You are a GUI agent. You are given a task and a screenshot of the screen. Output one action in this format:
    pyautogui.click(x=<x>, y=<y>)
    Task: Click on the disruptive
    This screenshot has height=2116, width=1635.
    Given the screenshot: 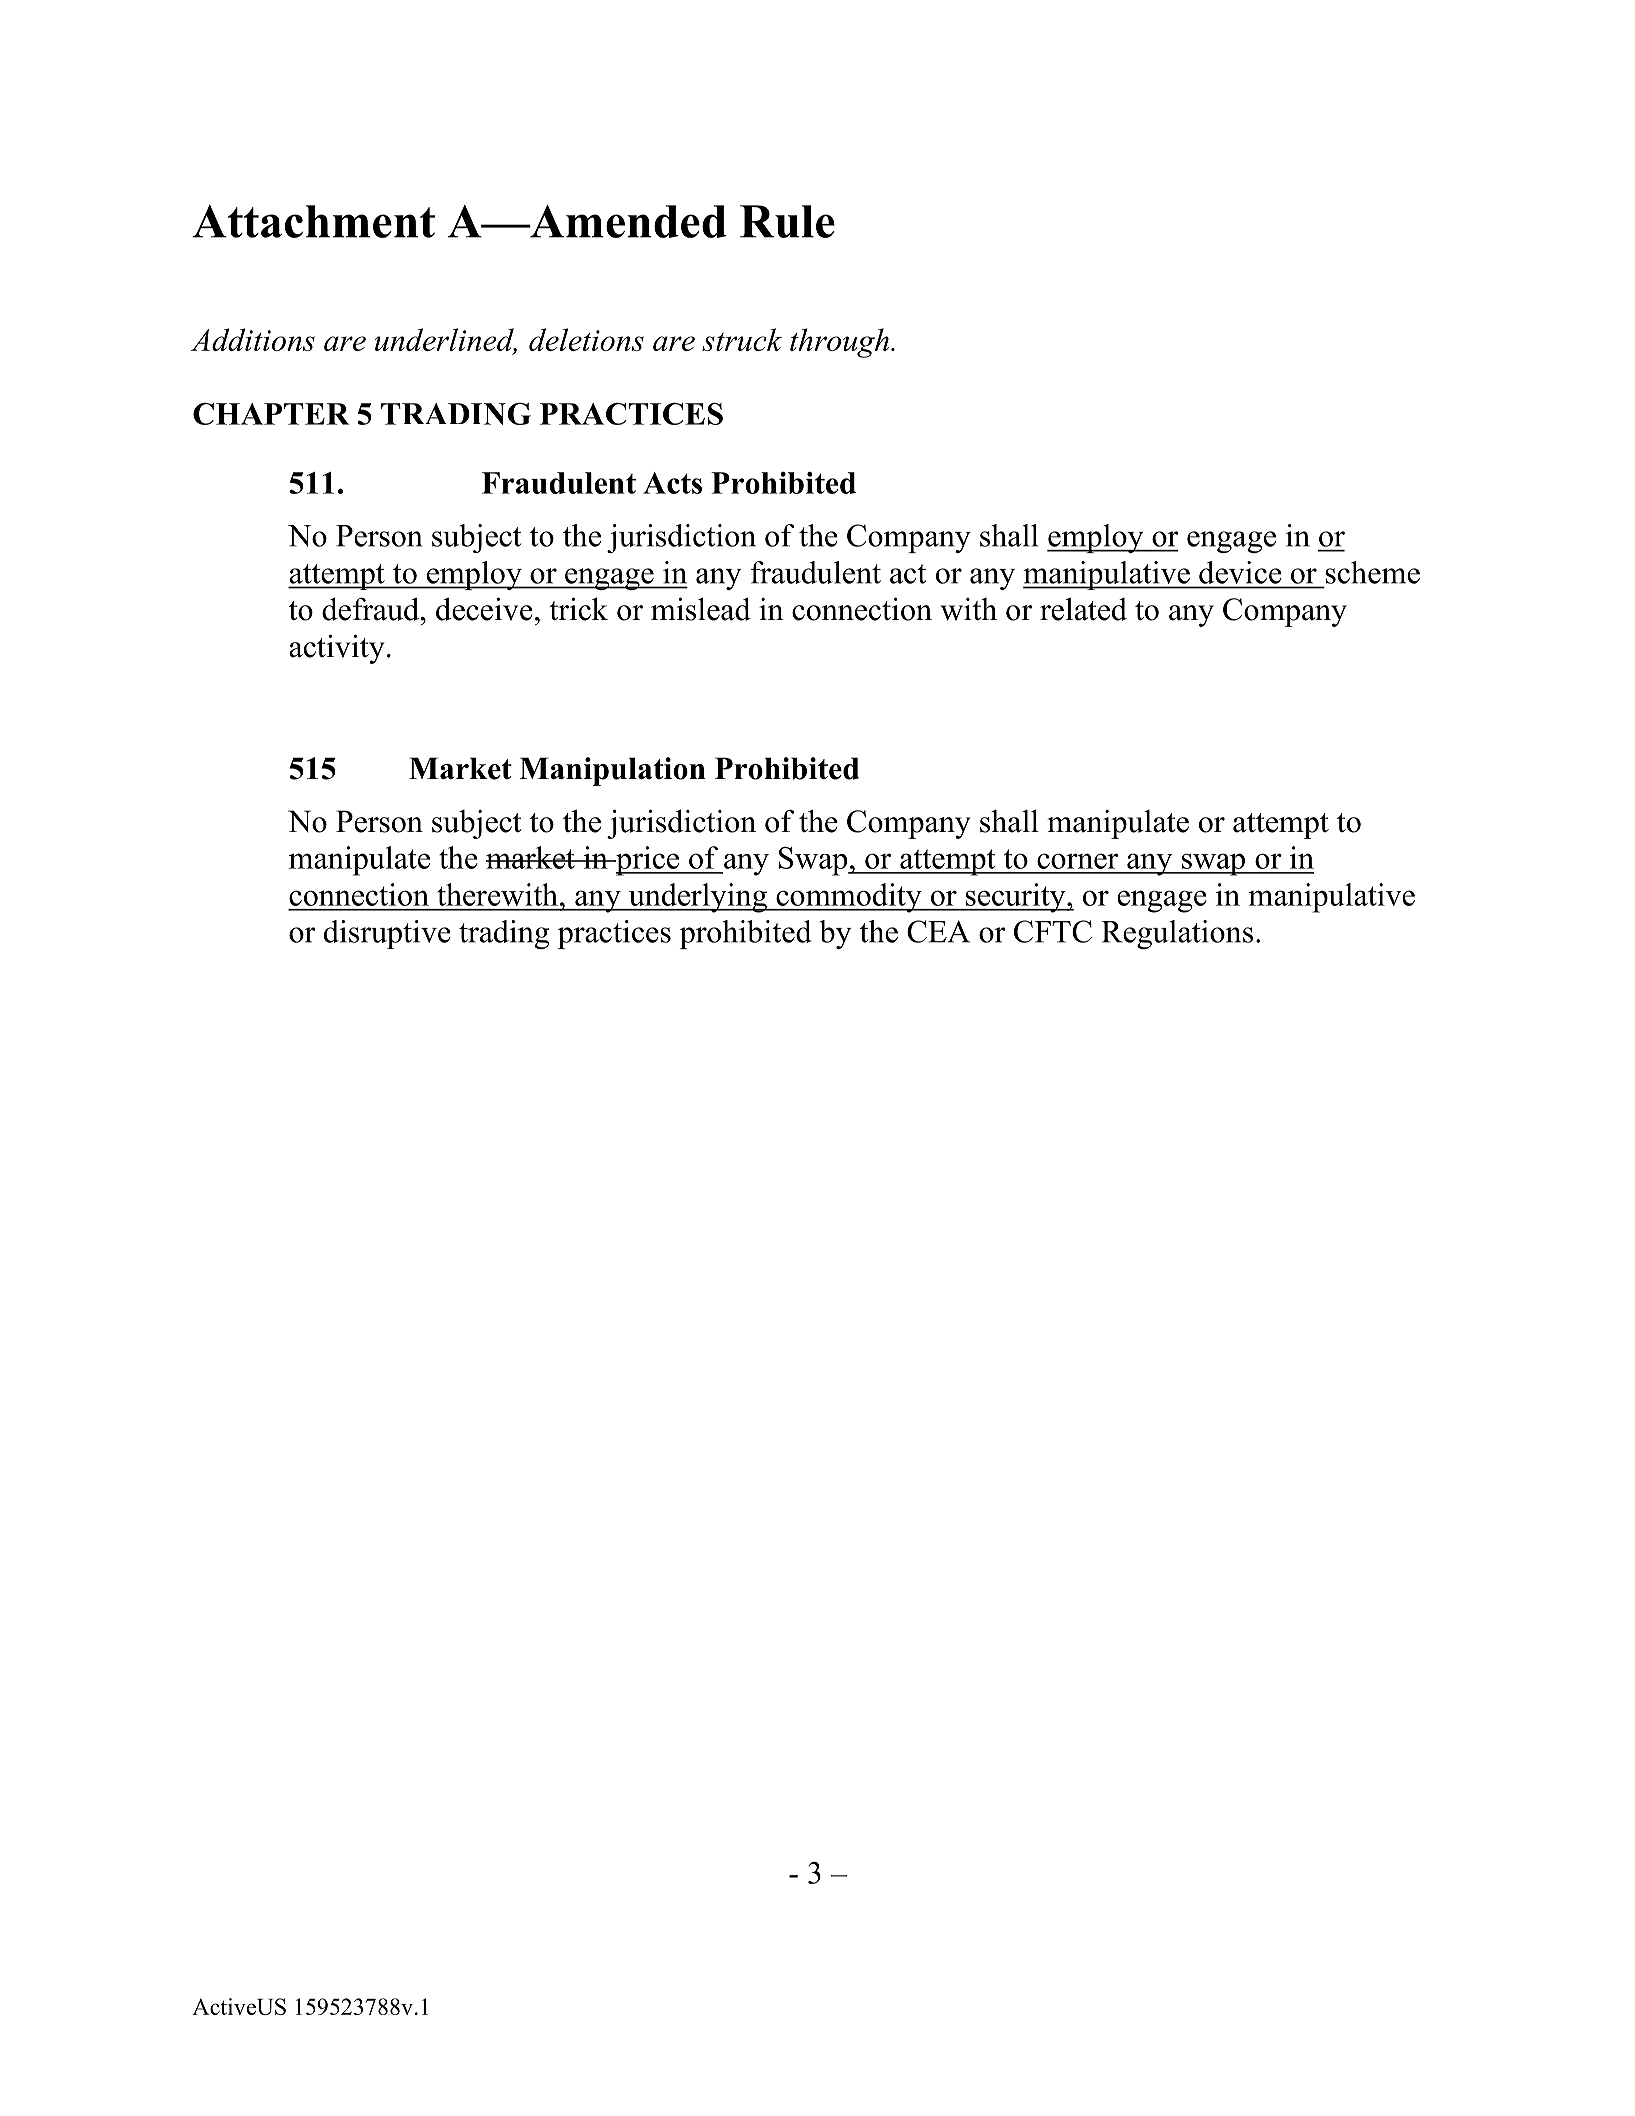 What is the action you would take?
    pyautogui.click(x=387, y=934)
